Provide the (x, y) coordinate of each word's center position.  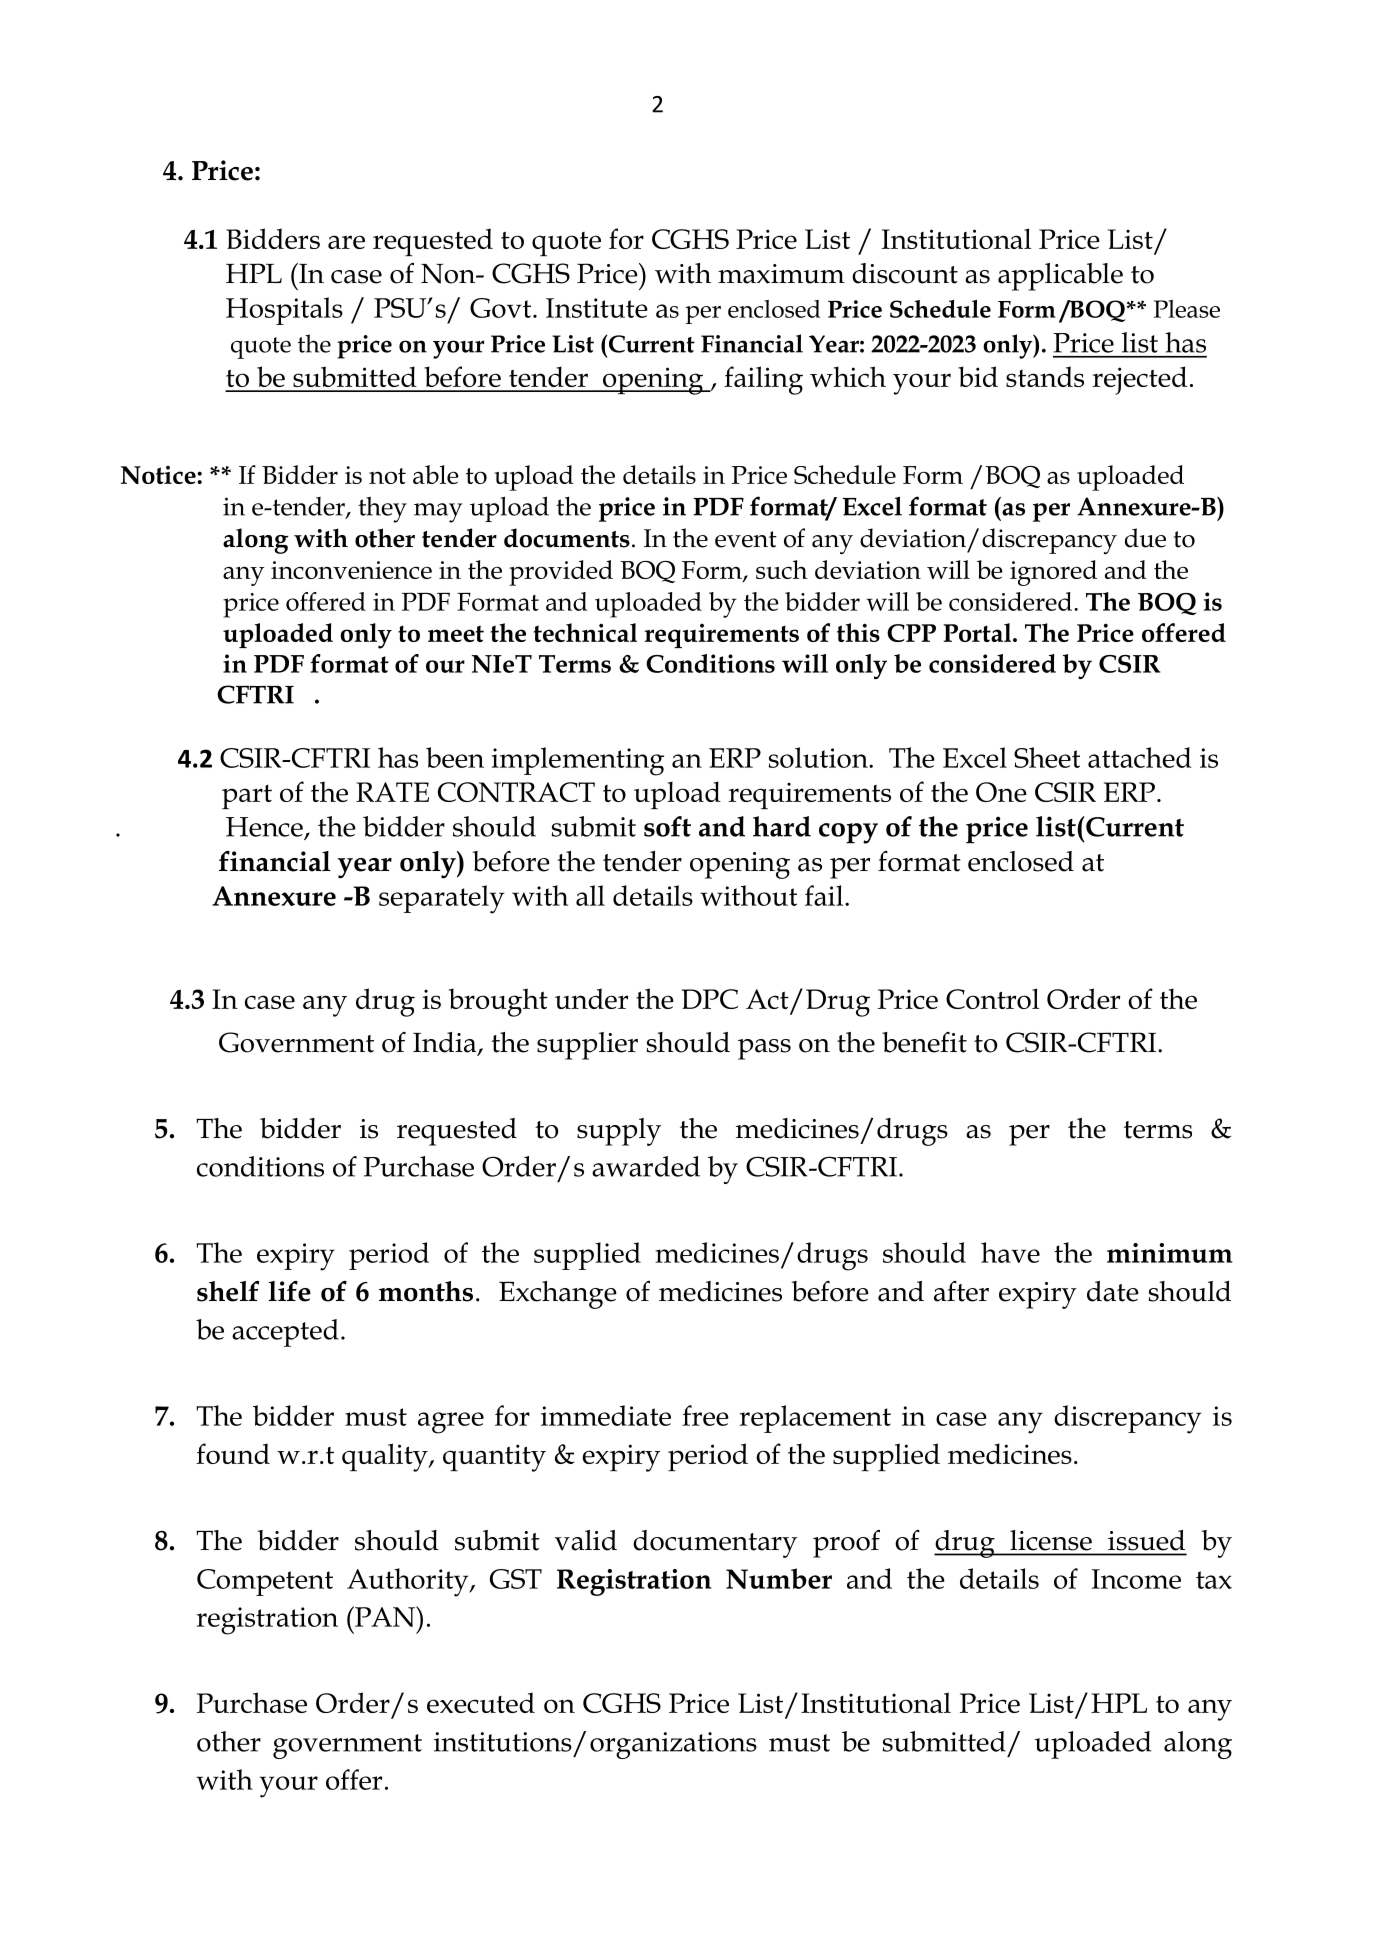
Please (1187, 309)
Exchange (558, 1295)
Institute (597, 308)
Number (779, 1578)
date (1113, 1291)
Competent (265, 1582)
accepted (285, 1333)
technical (585, 632)
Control (992, 998)
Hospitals (284, 311)
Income (1136, 1579)
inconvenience (351, 570)
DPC (710, 999)
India (446, 1043)
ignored (1053, 573)
